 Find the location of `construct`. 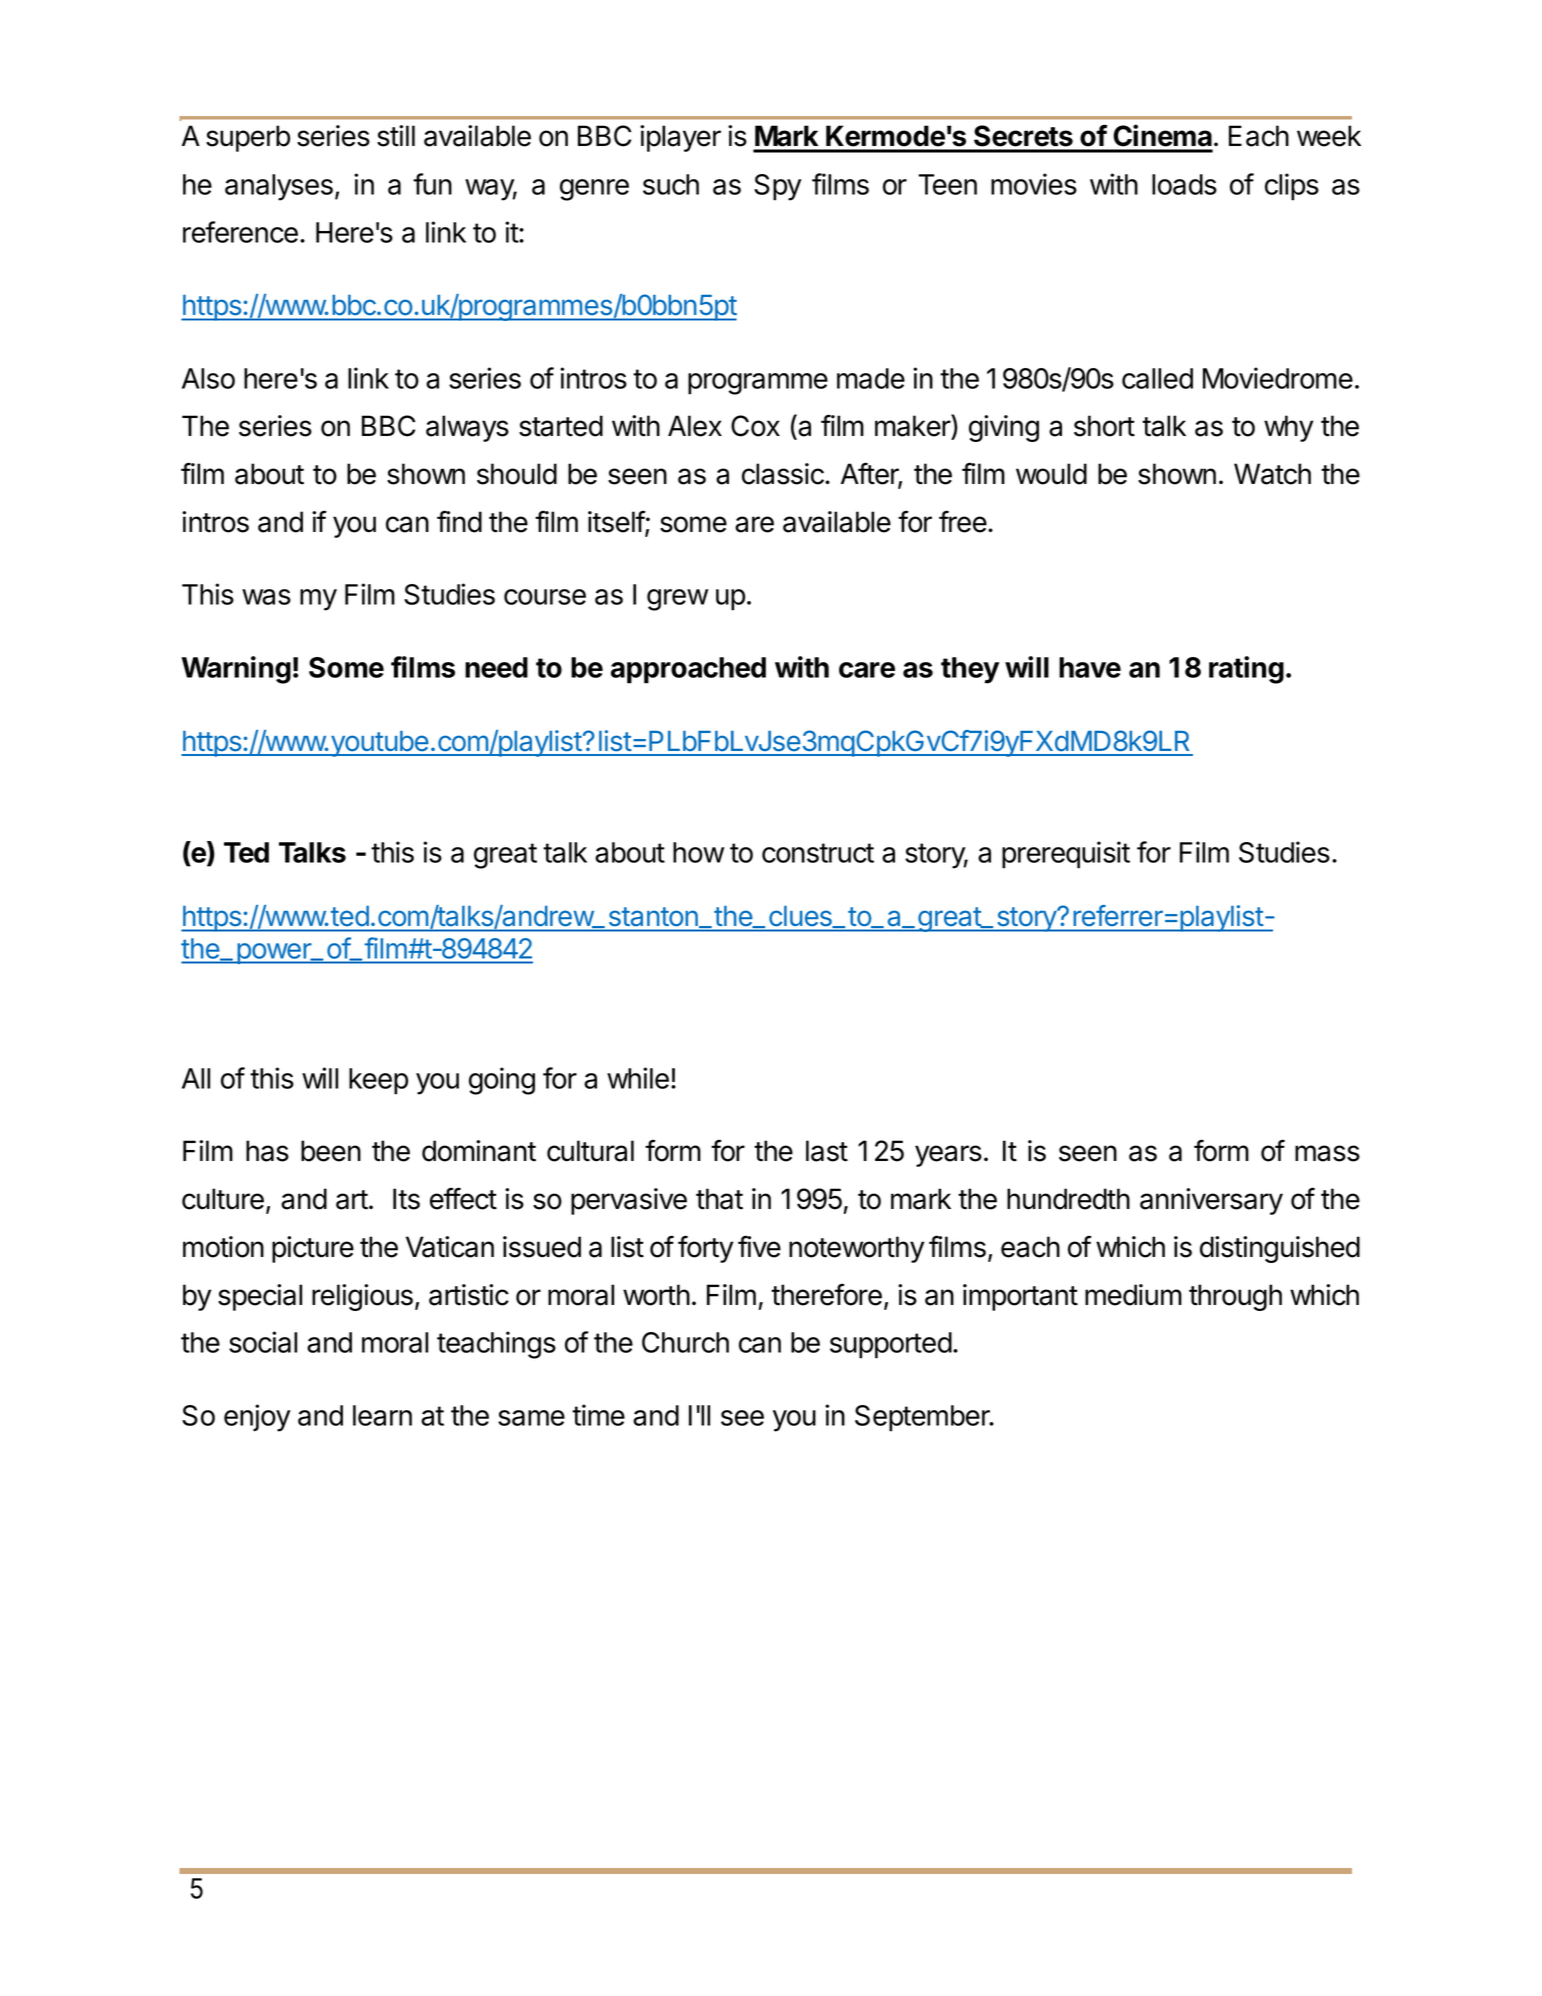

construct is located at coordinates (818, 853).
